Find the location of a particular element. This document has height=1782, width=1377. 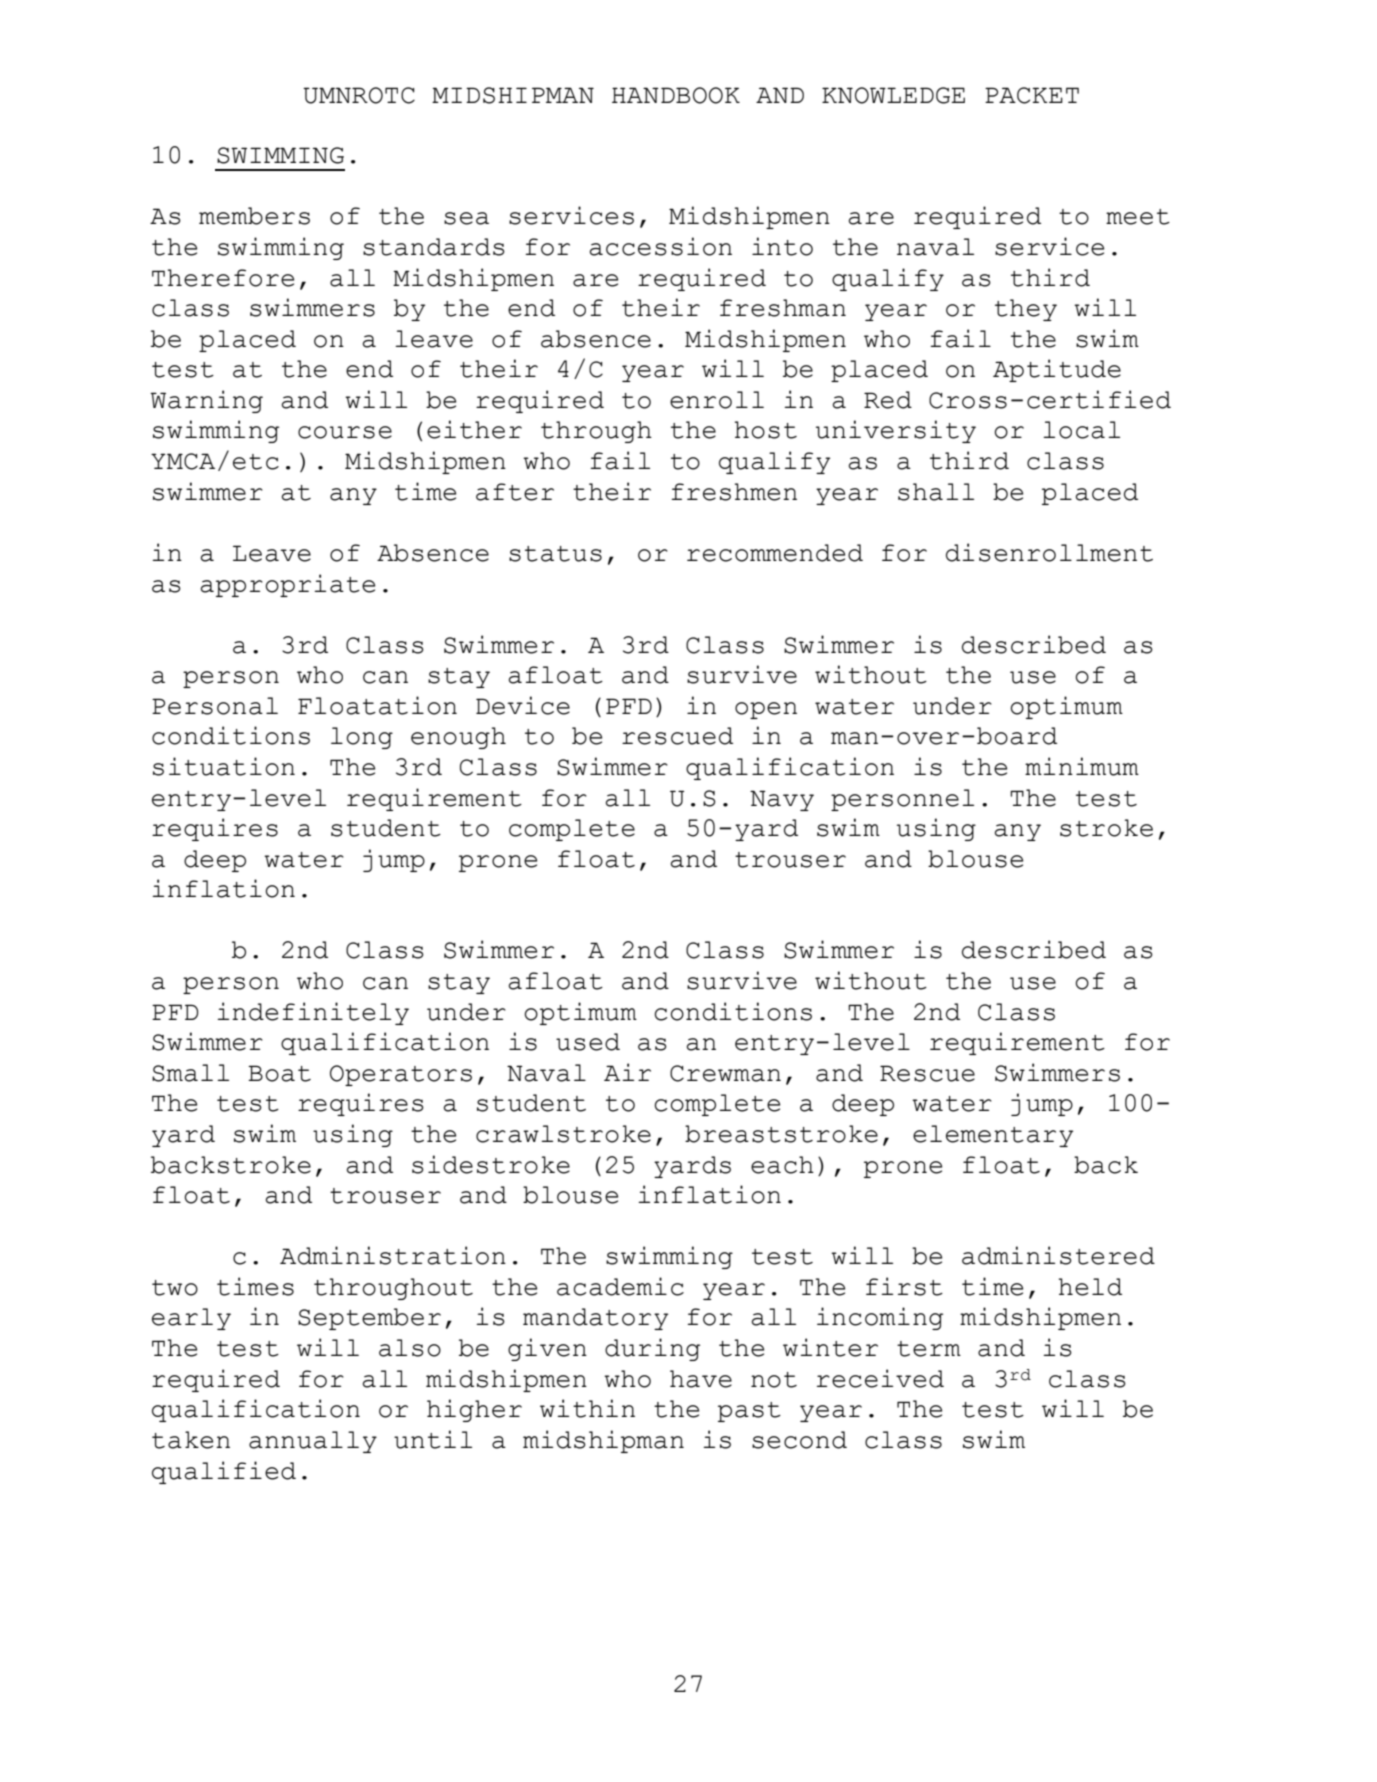

Air is located at coordinates (627, 1072).
